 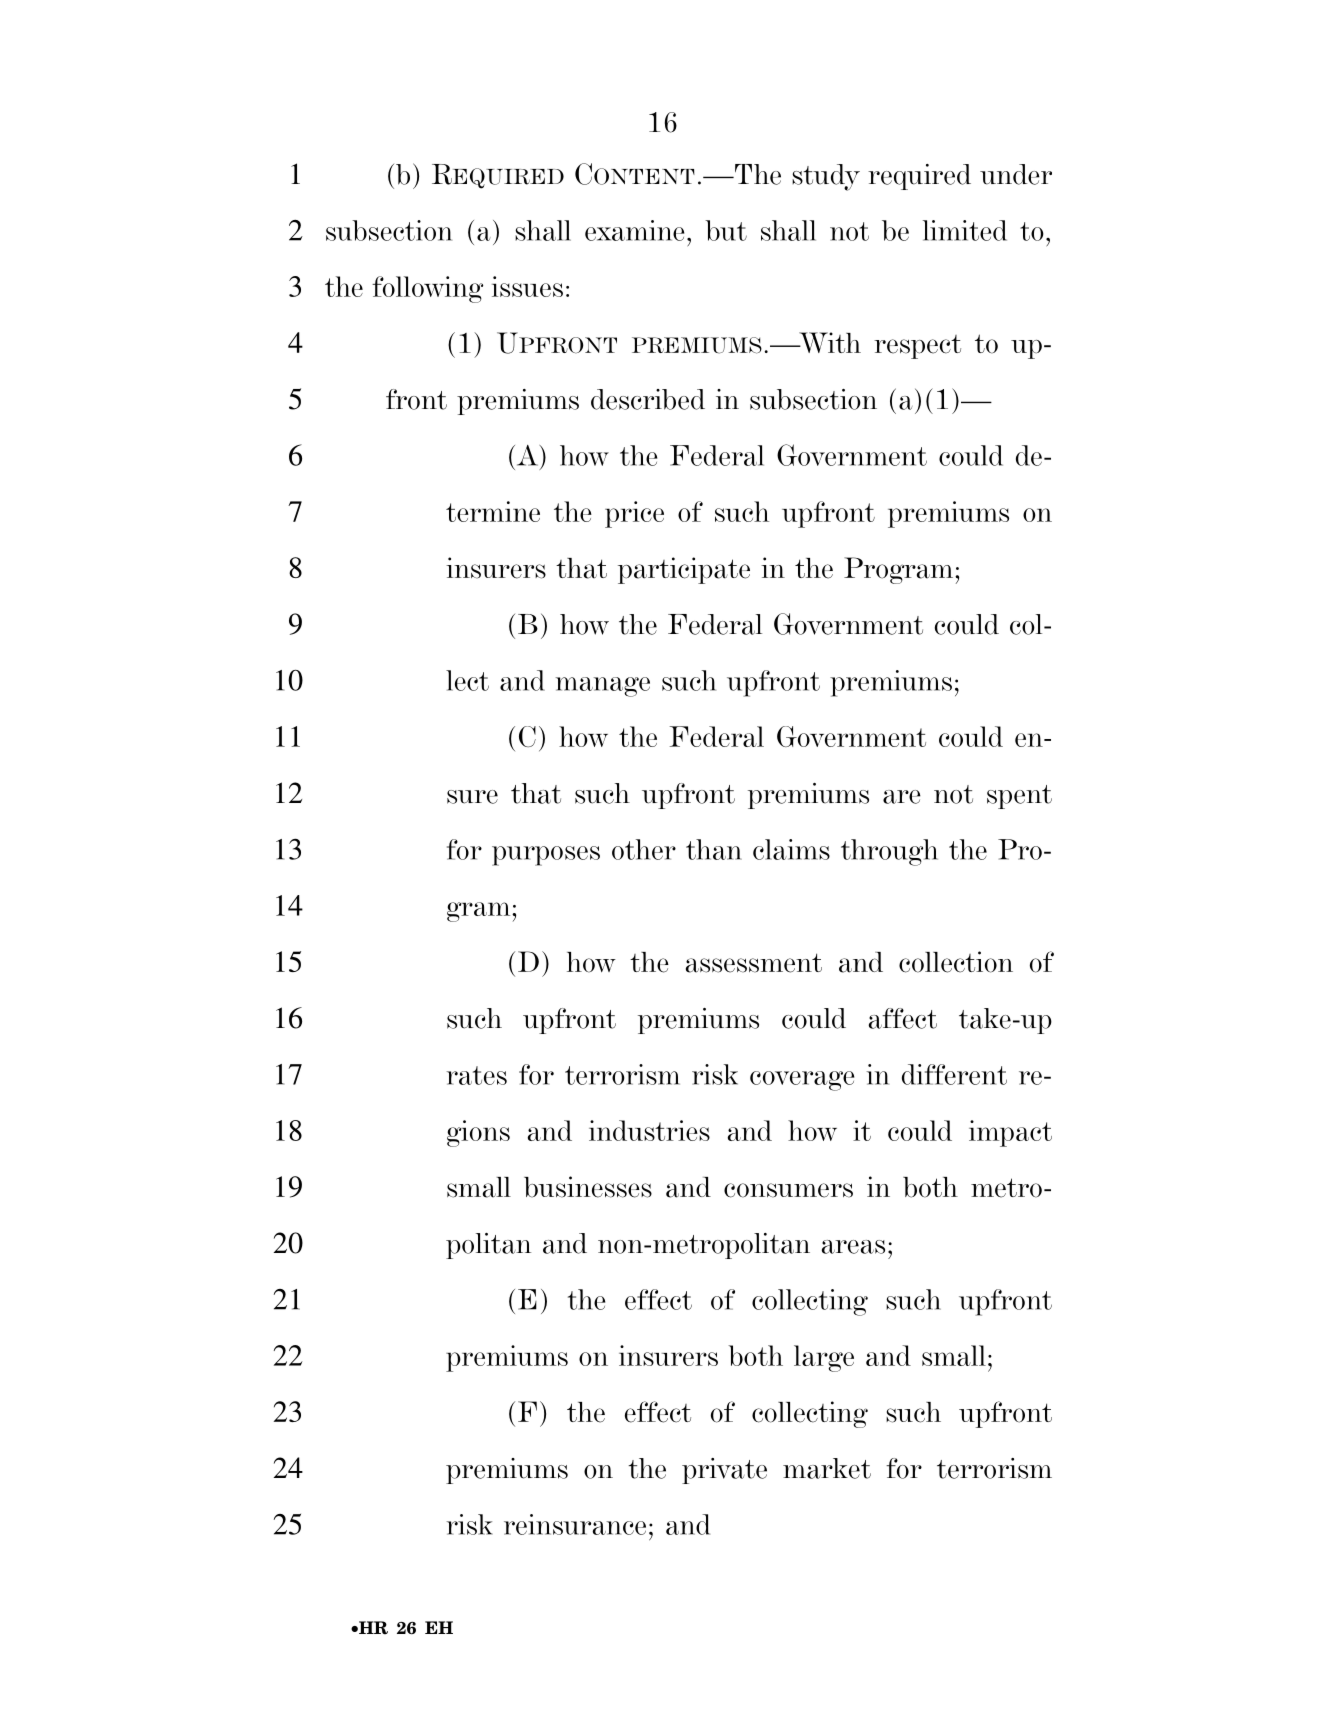 What do you see at coordinates (603, 687) in the screenshot?
I see `manage` at bounding box center [603, 687].
